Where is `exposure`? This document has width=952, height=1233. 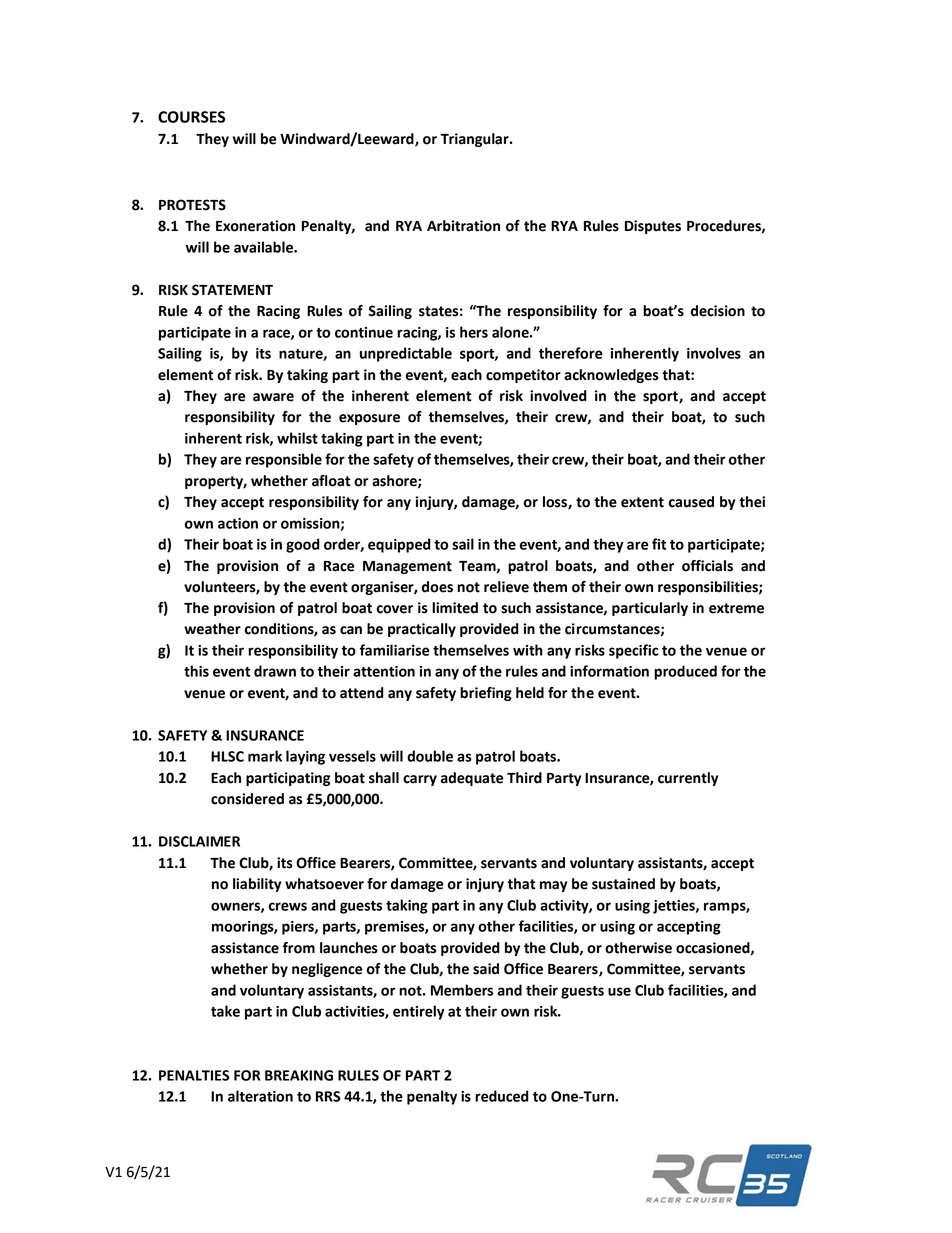 exposure is located at coordinates (369, 419).
